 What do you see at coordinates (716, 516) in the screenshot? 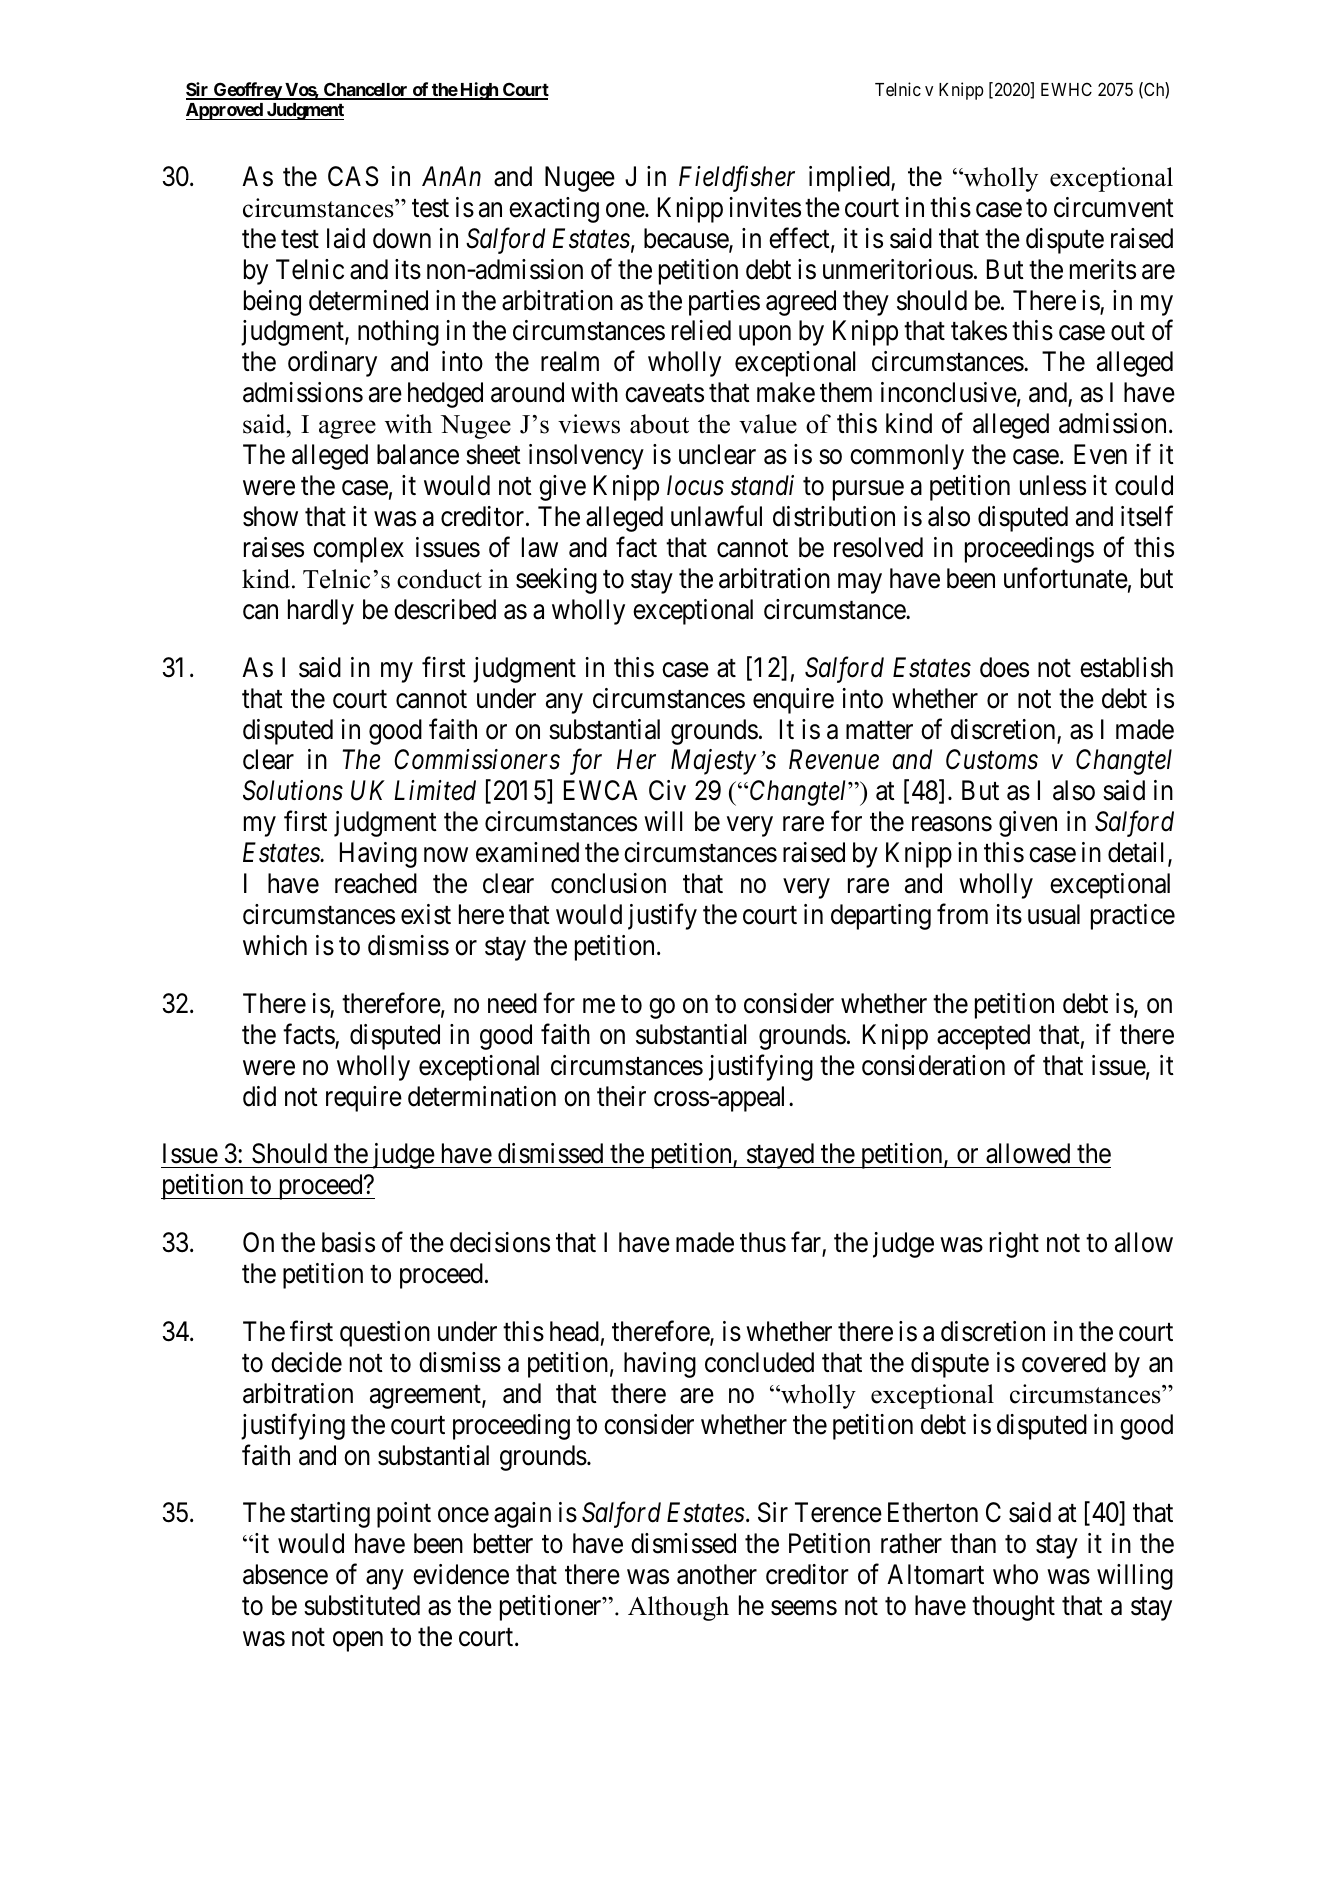
I see `unlawful` at bounding box center [716, 516].
